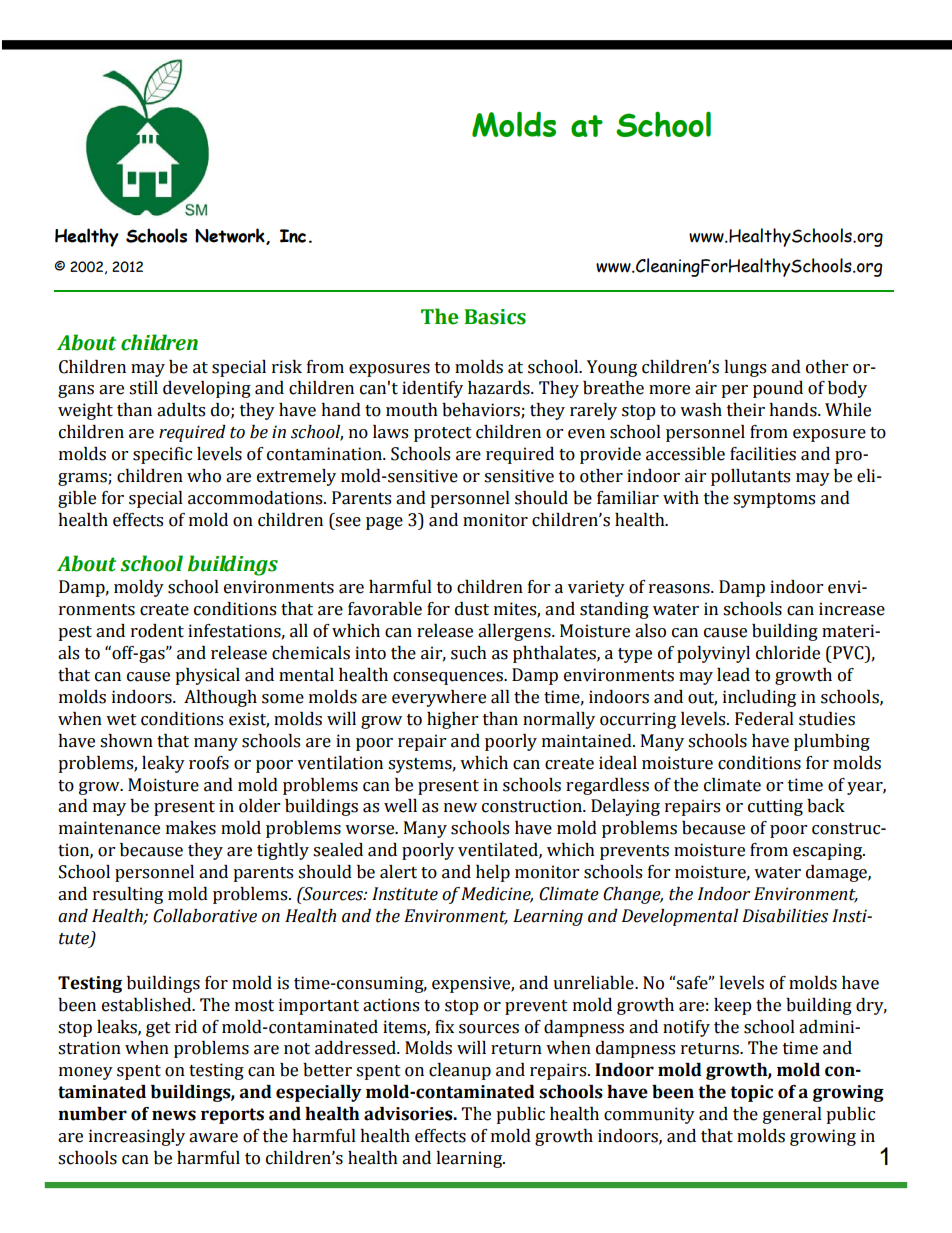 This document has height=1233, width=952. I want to click on news, so click(174, 1115).
